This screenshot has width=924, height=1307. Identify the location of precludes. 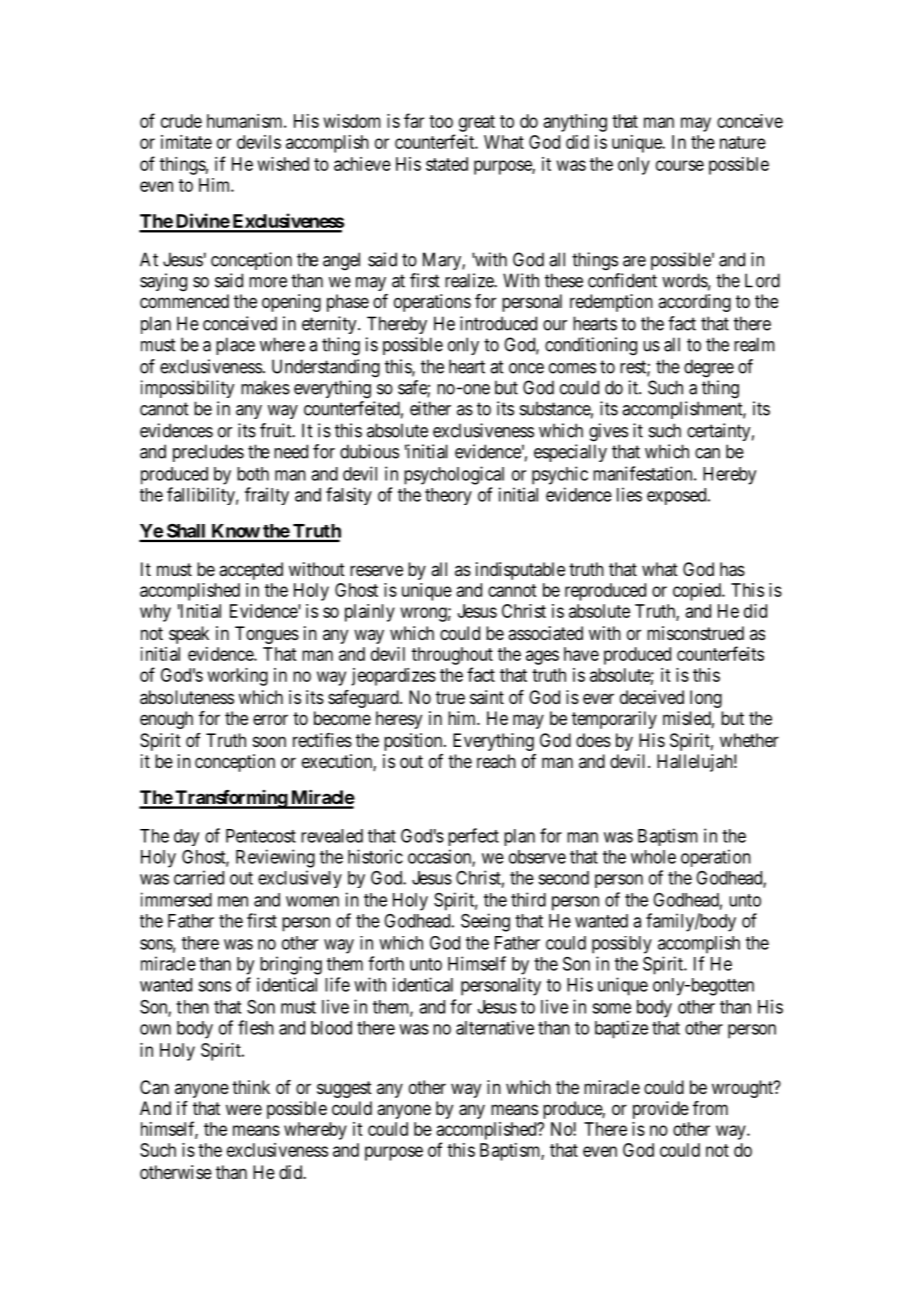
(208, 453).
